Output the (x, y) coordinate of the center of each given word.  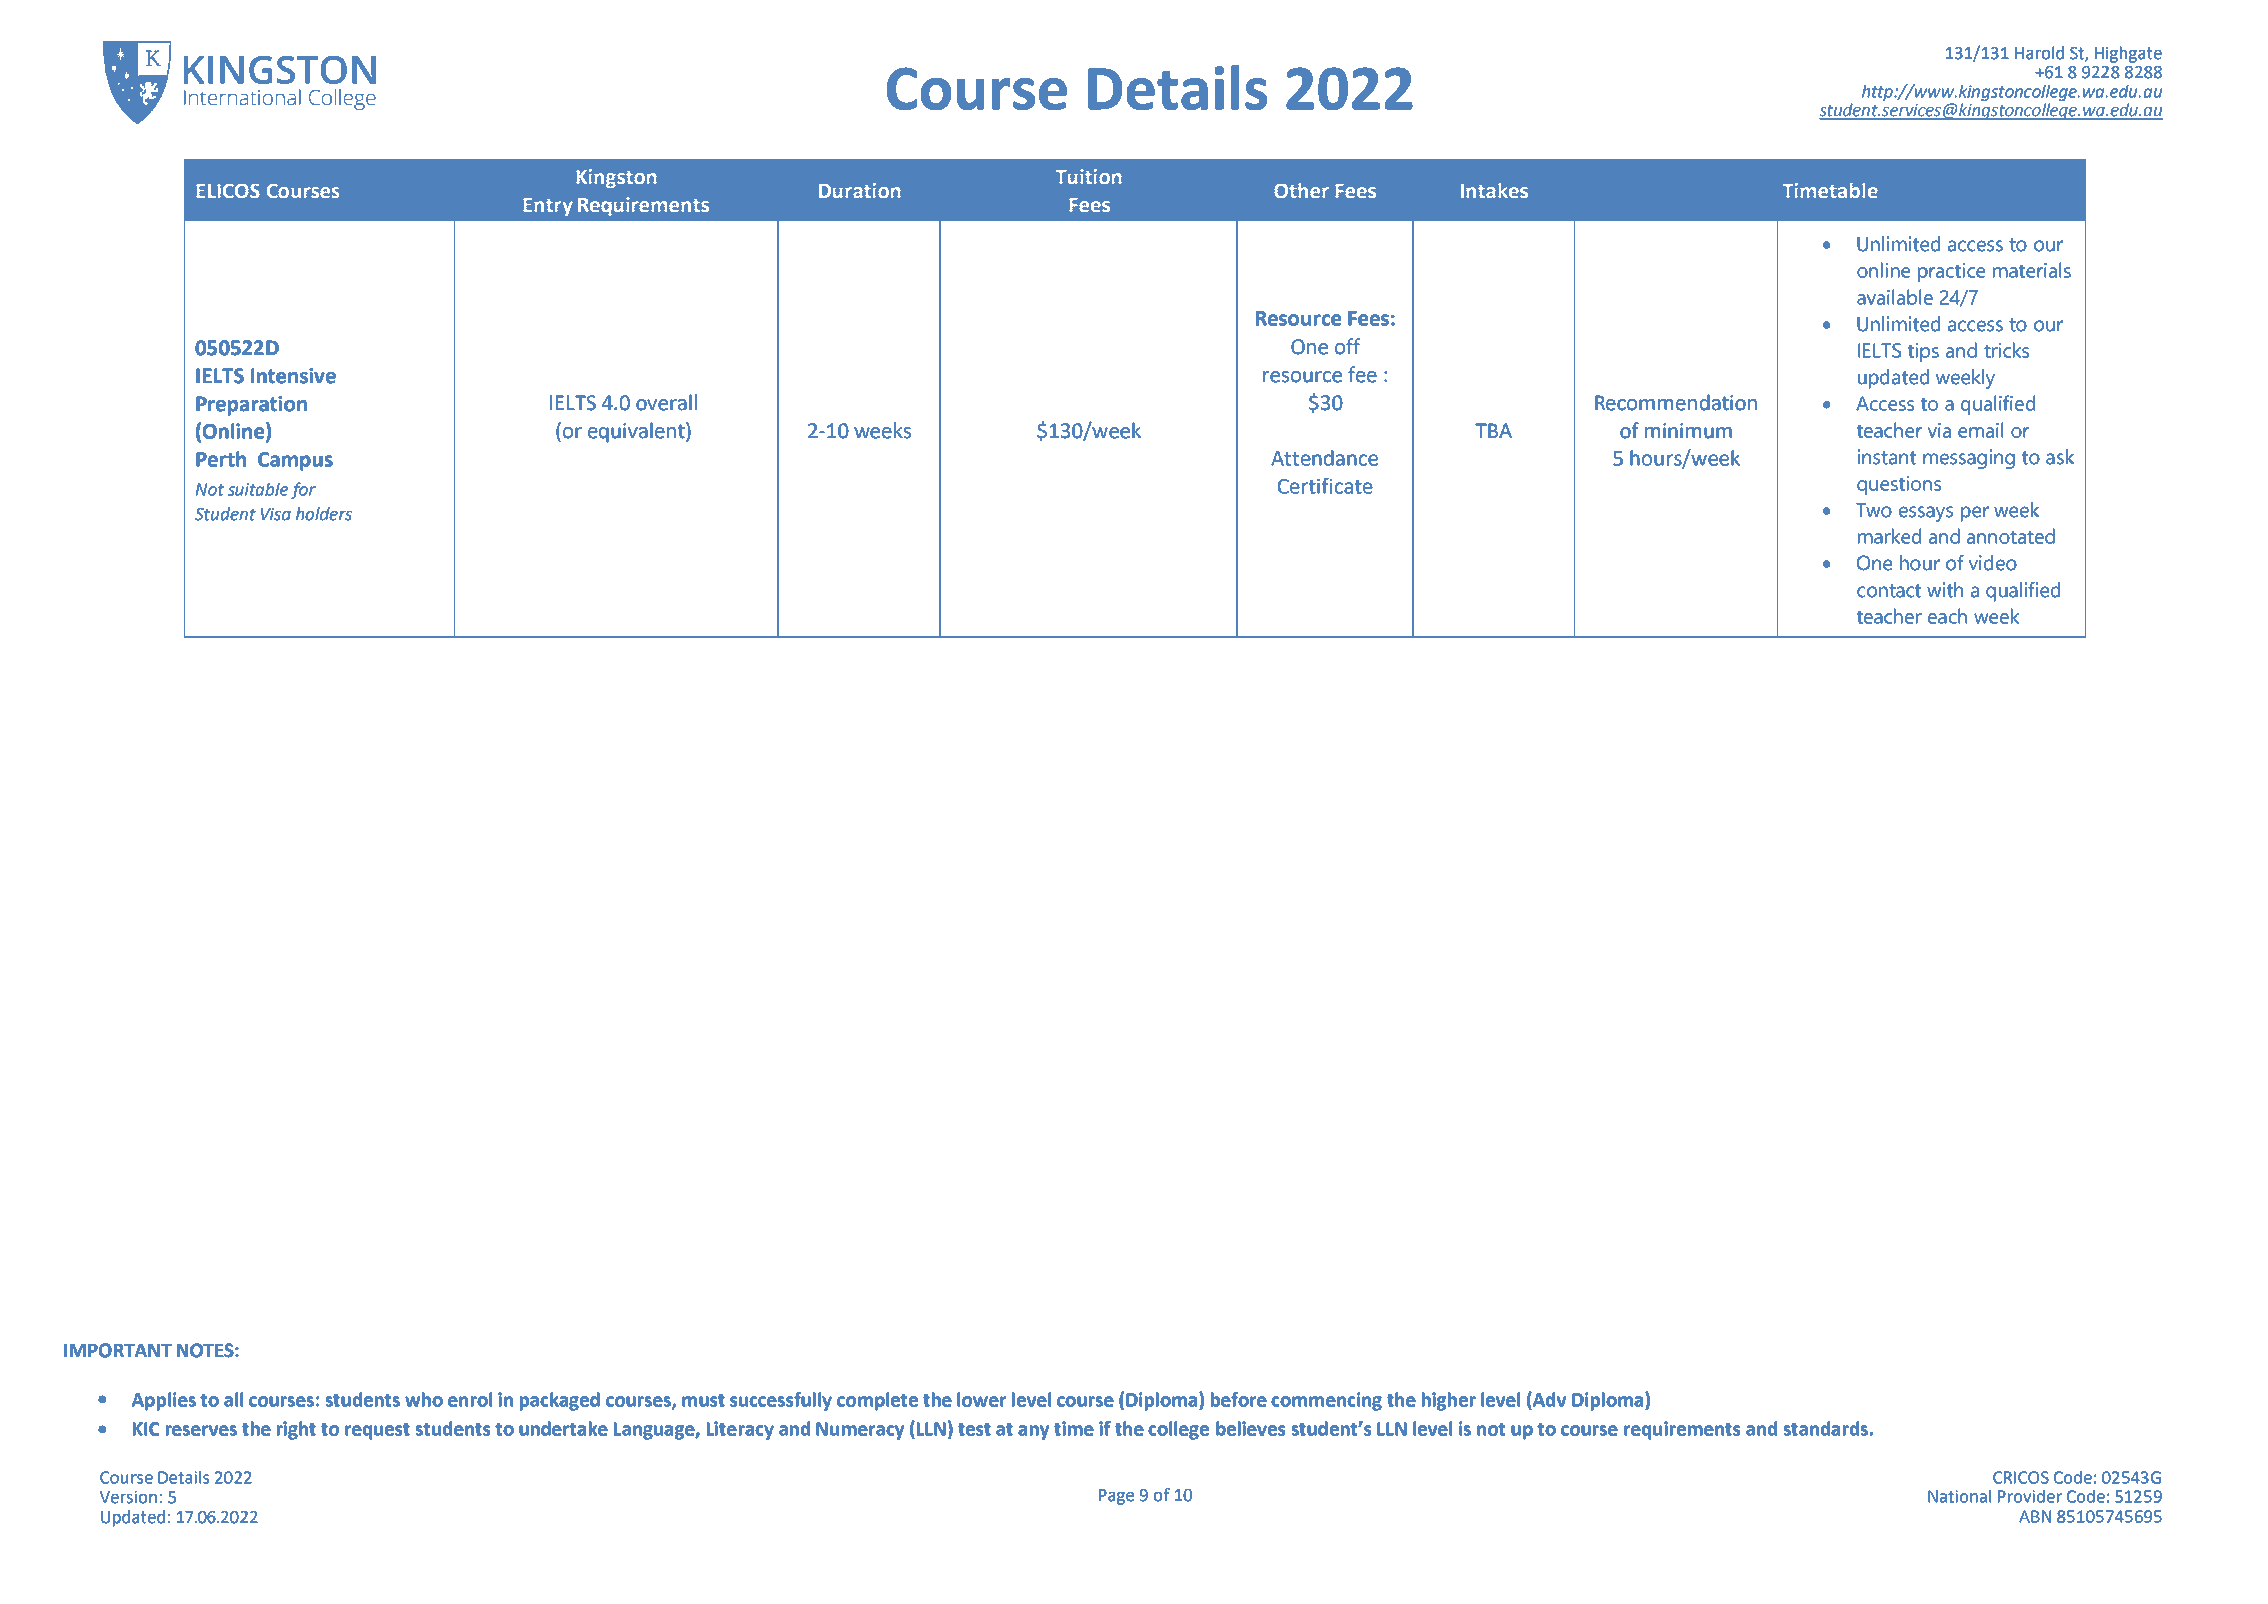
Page (1116, 1497)
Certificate (1325, 486)
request (377, 1431)
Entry (548, 207)
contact (1889, 591)
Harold (2039, 53)
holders (324, 514)
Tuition (1088, 177)
